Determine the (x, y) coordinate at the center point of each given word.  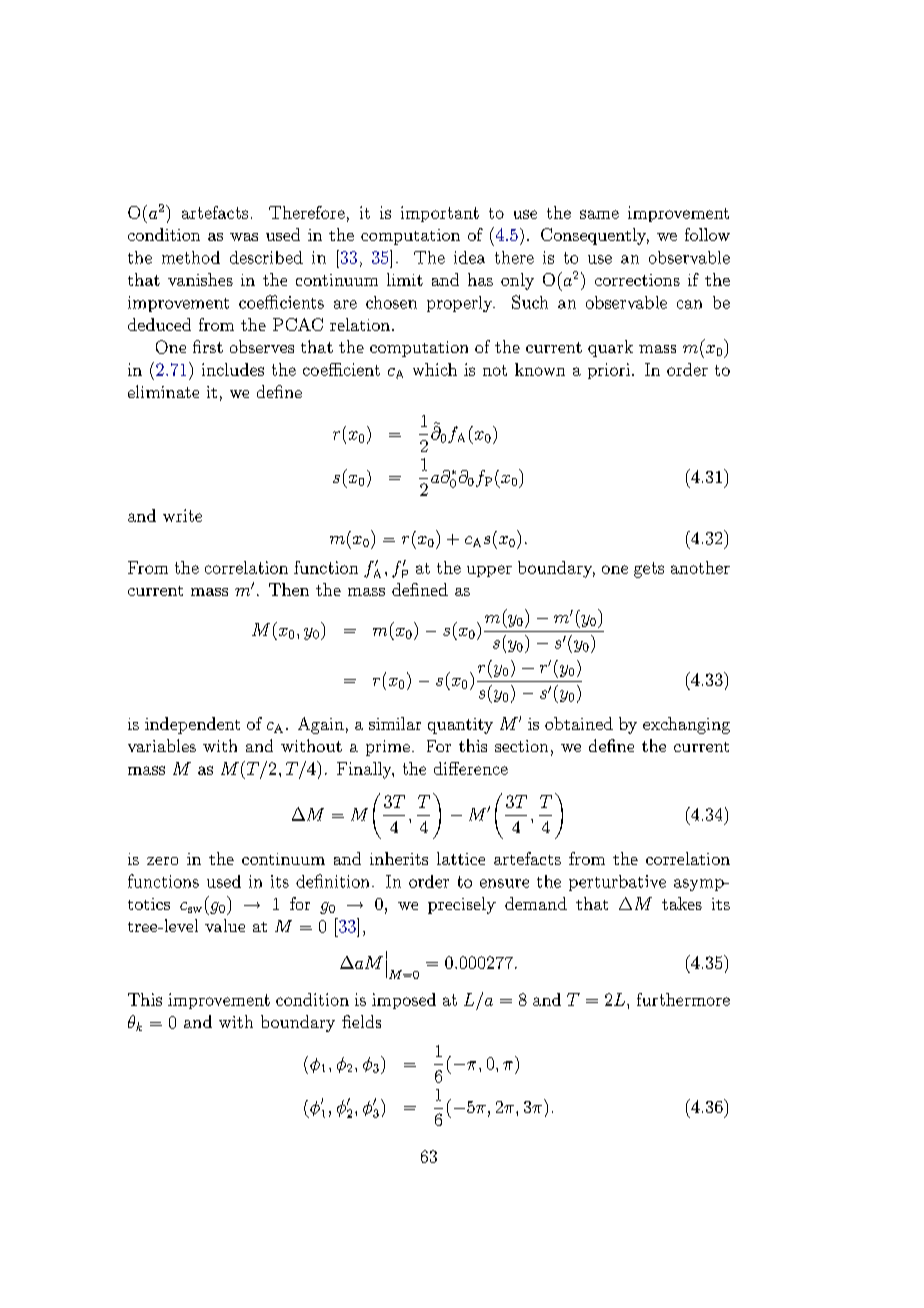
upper (489, 571)
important (440, 214)
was (244, 237)
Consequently (595, 236)
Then (289, 589)
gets (649, 570)
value (225, 925)
